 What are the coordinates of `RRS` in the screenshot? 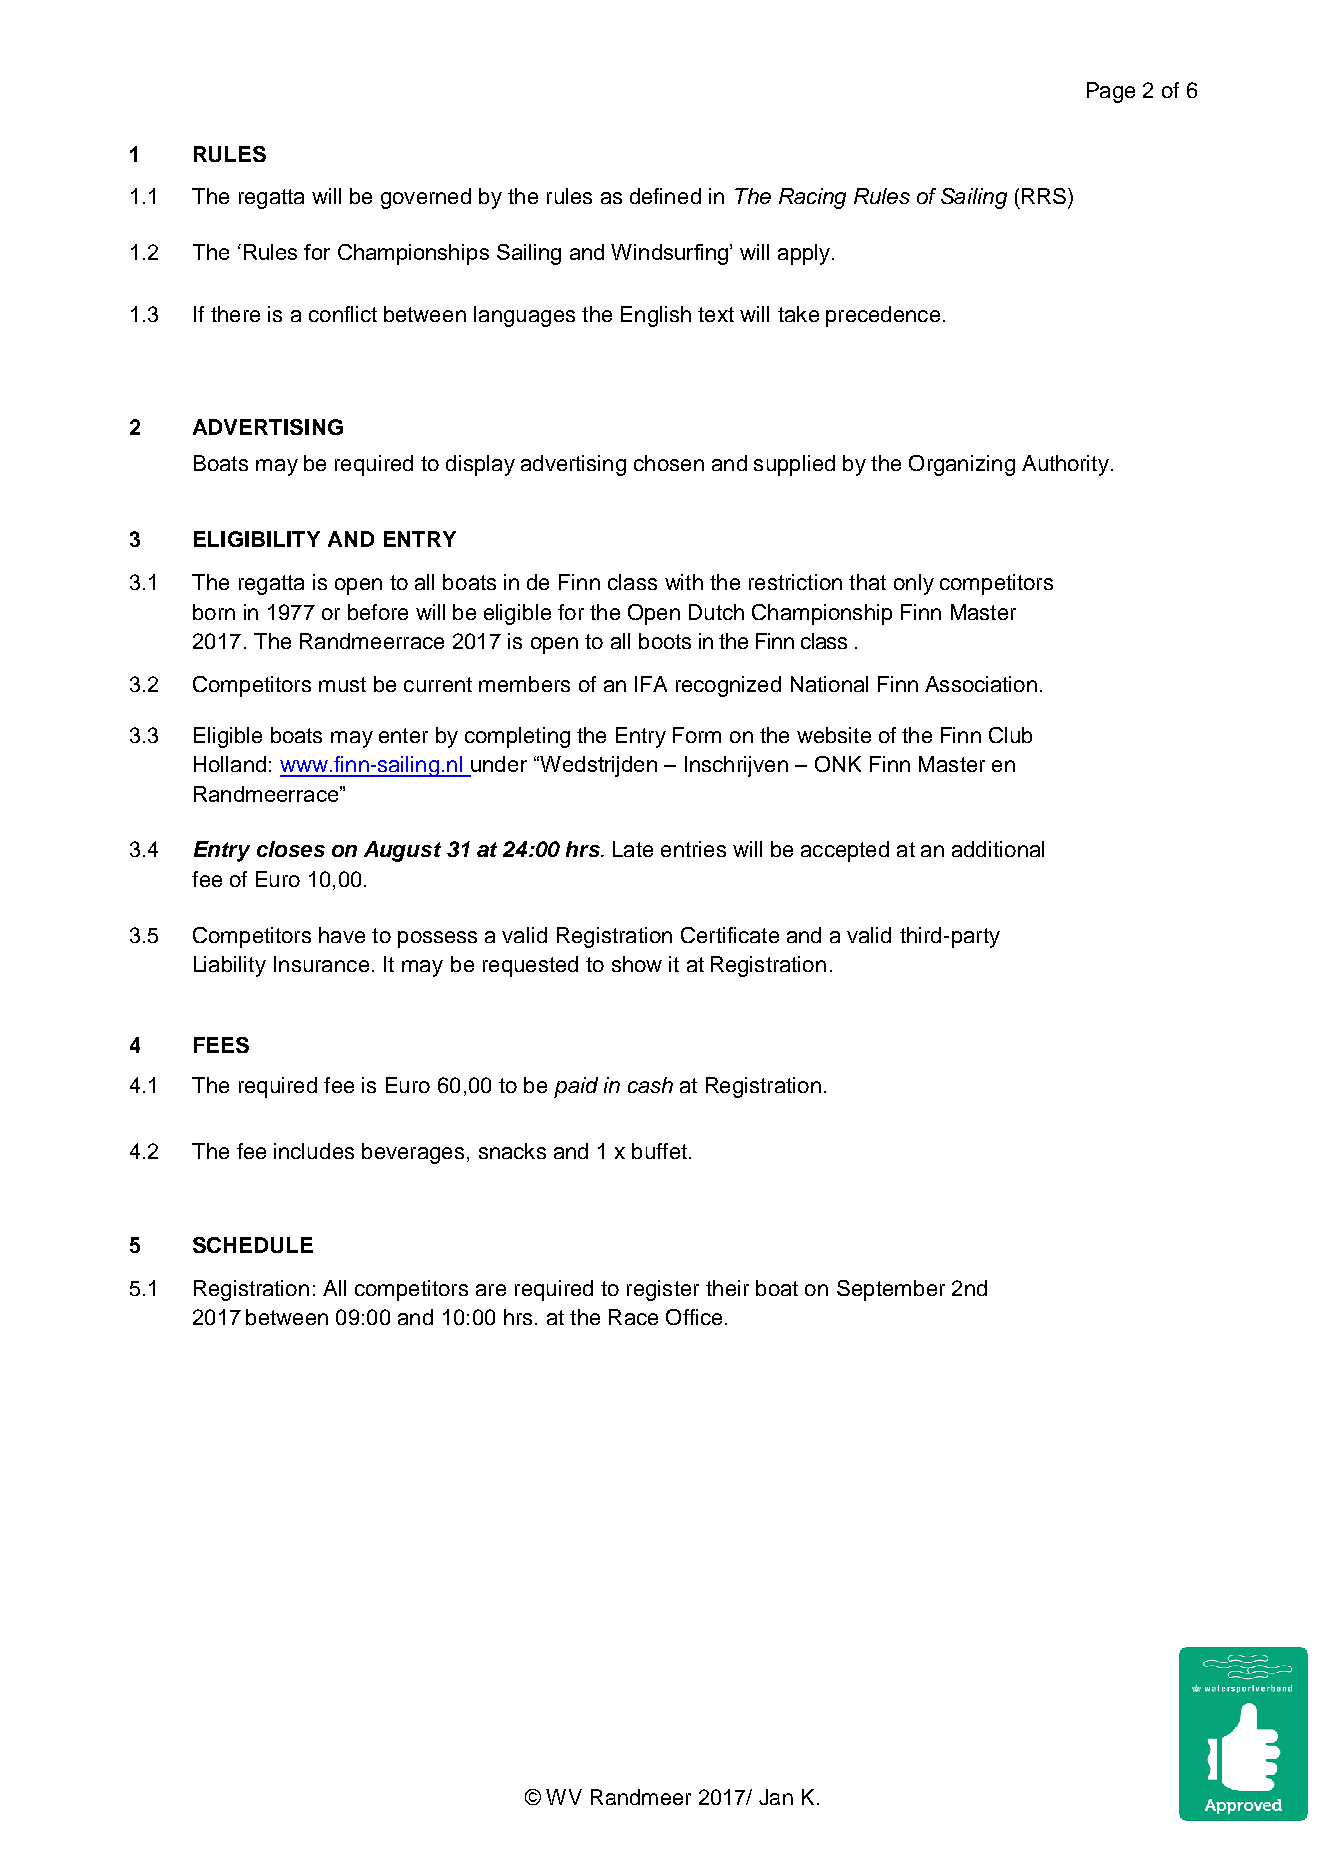 It's located at (1045, 196).
